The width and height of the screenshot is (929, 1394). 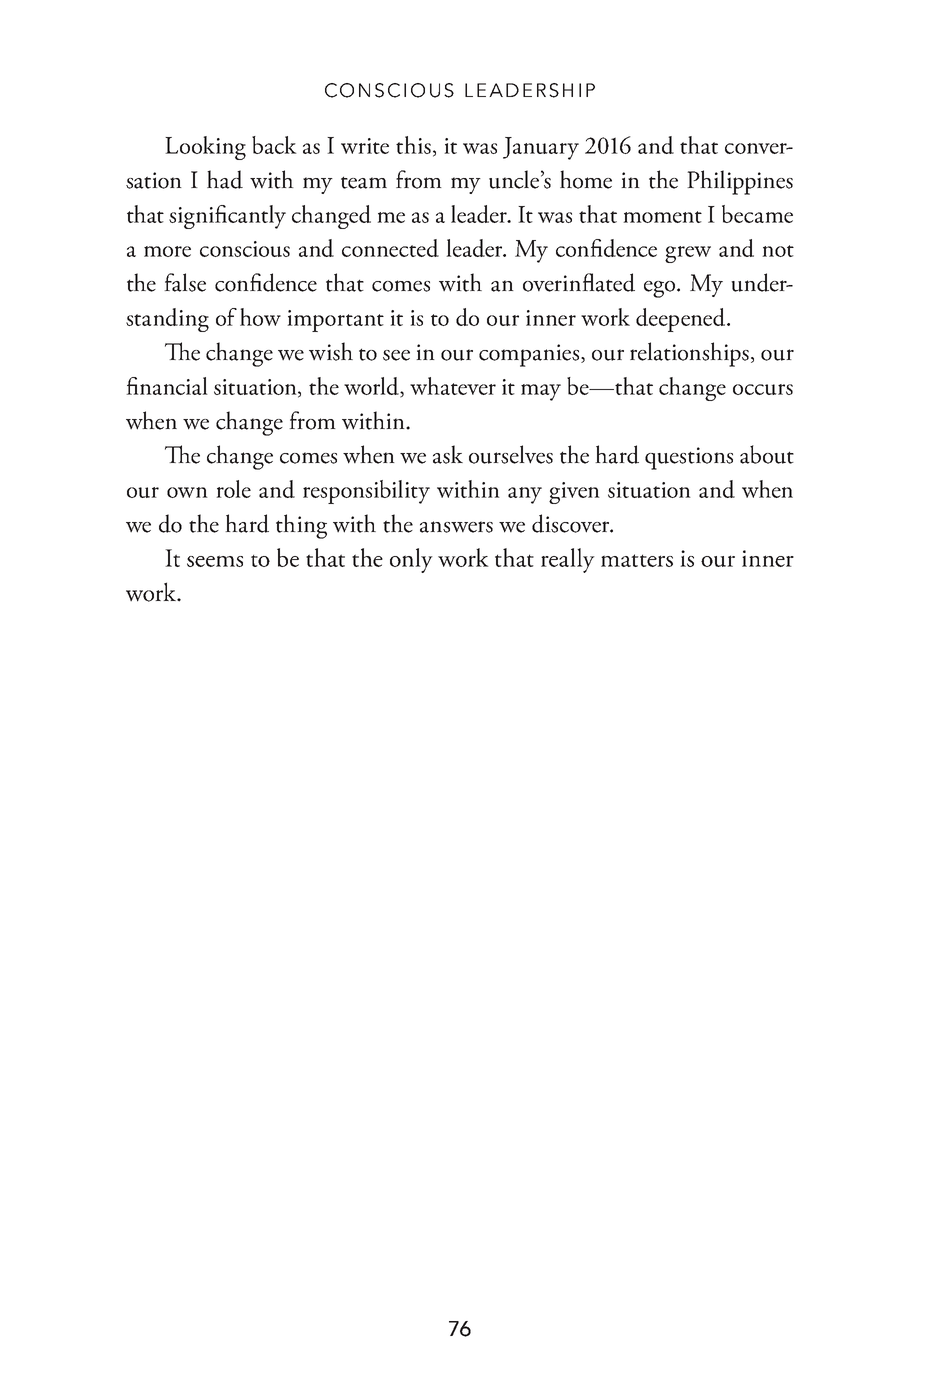 I want to click on whatever, so click(x=453, y=386).
